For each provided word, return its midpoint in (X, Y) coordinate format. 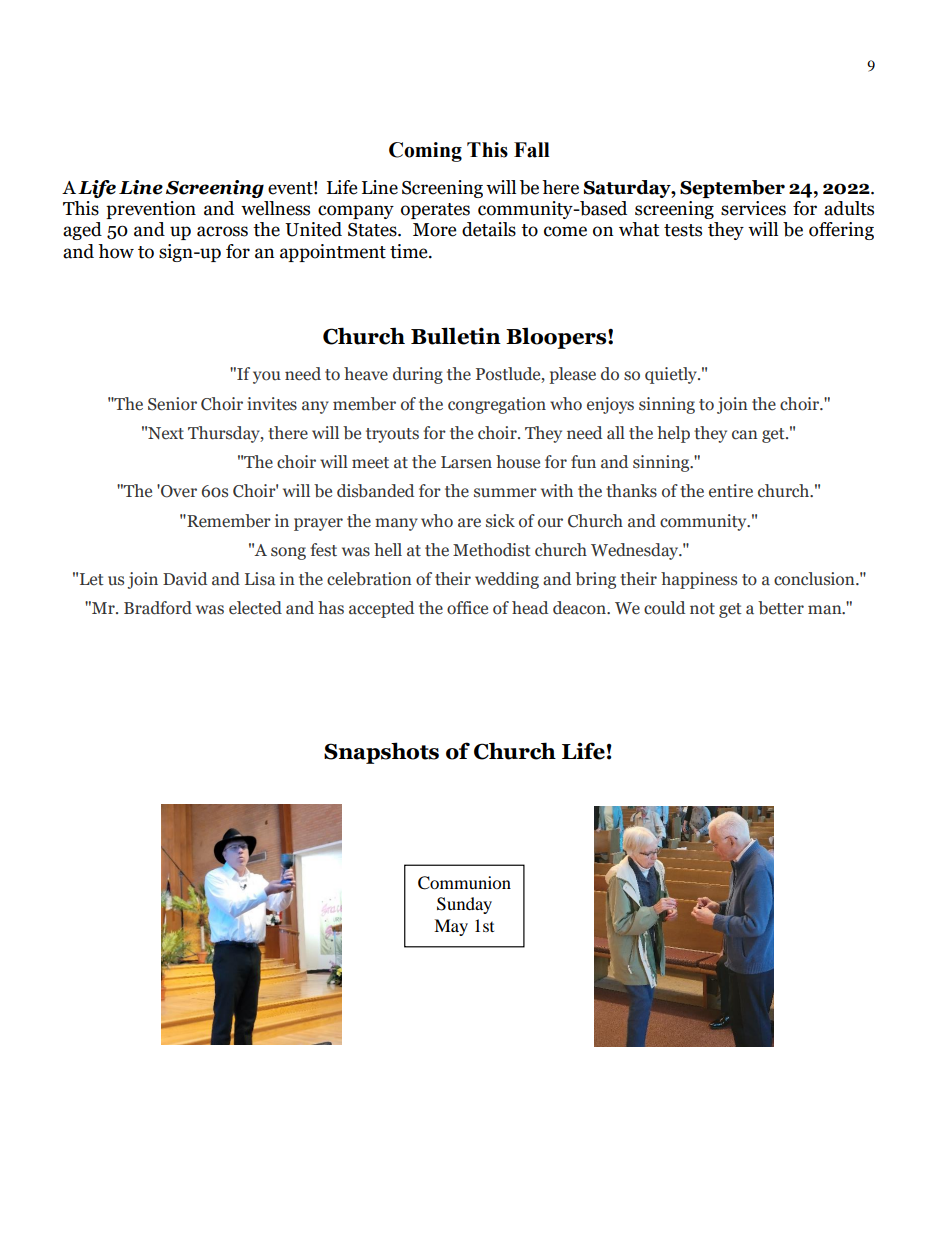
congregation (497, 405)
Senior (172, 404)
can (745, 435)
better (781, 608)
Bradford (158, 608)
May (451, 927)
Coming (425, 152)
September (732, 189)
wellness (275, 208)
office (467, 608)
